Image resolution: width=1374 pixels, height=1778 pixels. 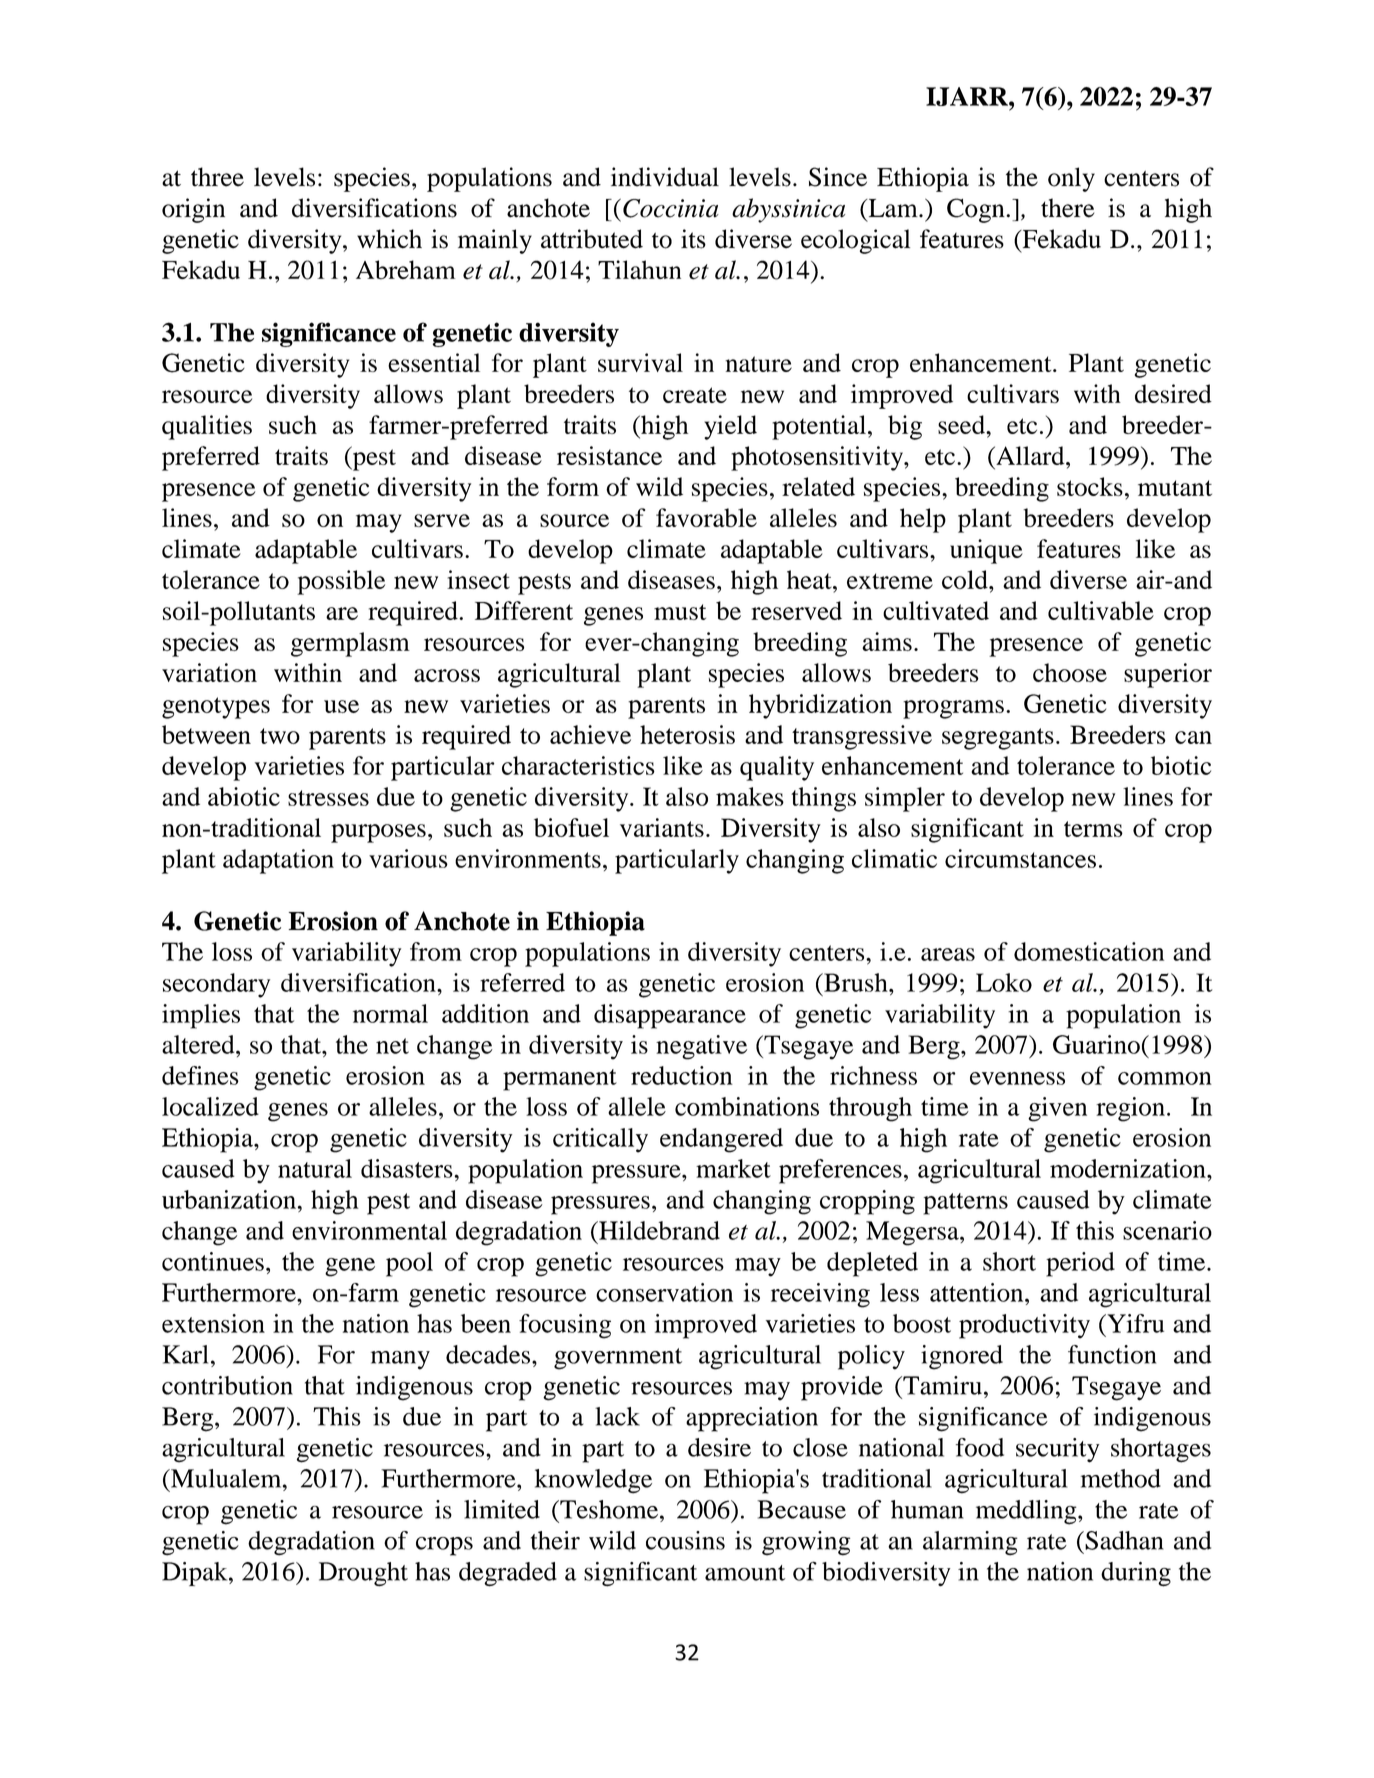 What do you see at coordinates (389, 239) in the screenshot?
I see `which` at bounding box center [389, 239].
